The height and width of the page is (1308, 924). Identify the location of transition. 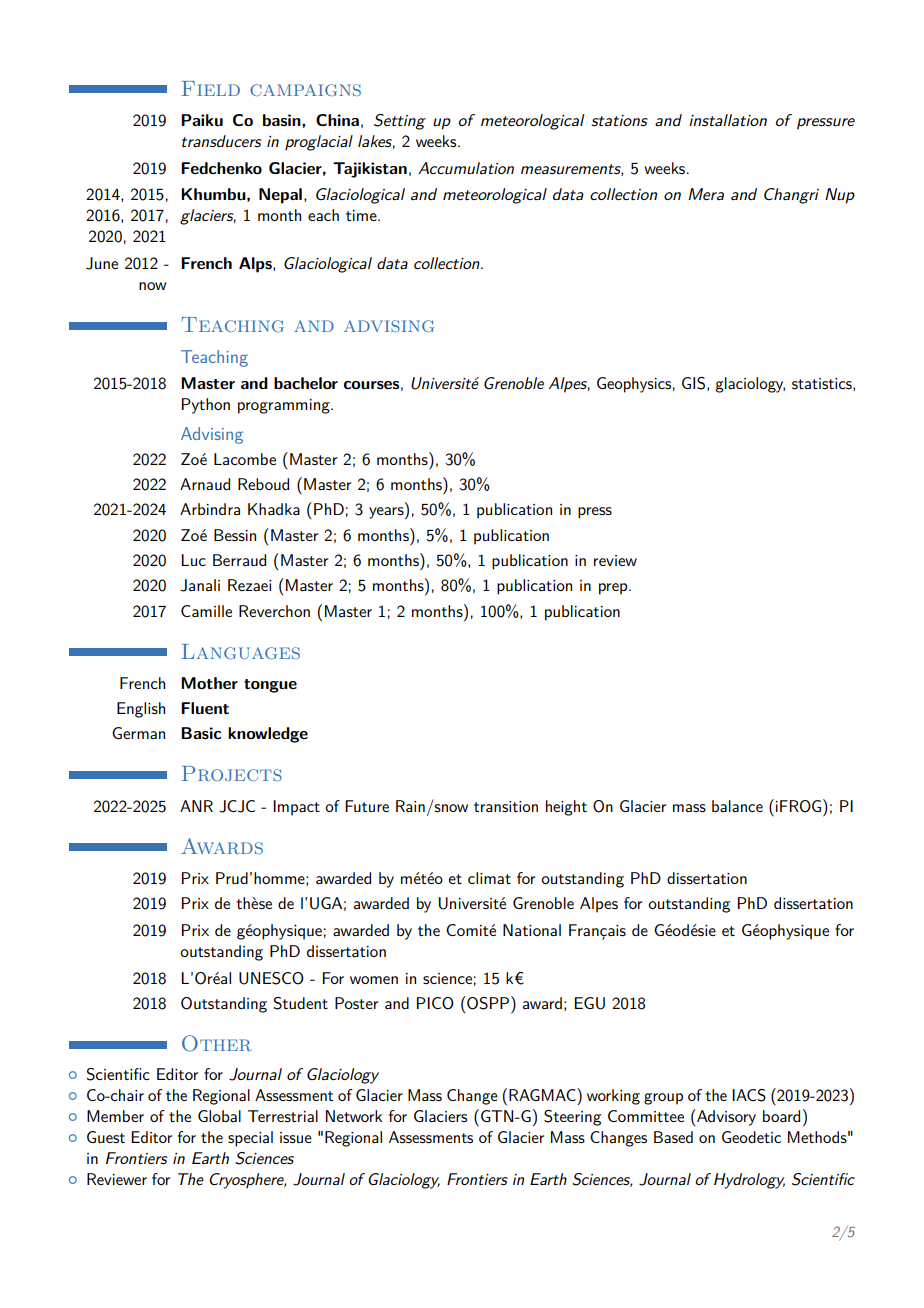
(506, 806).
